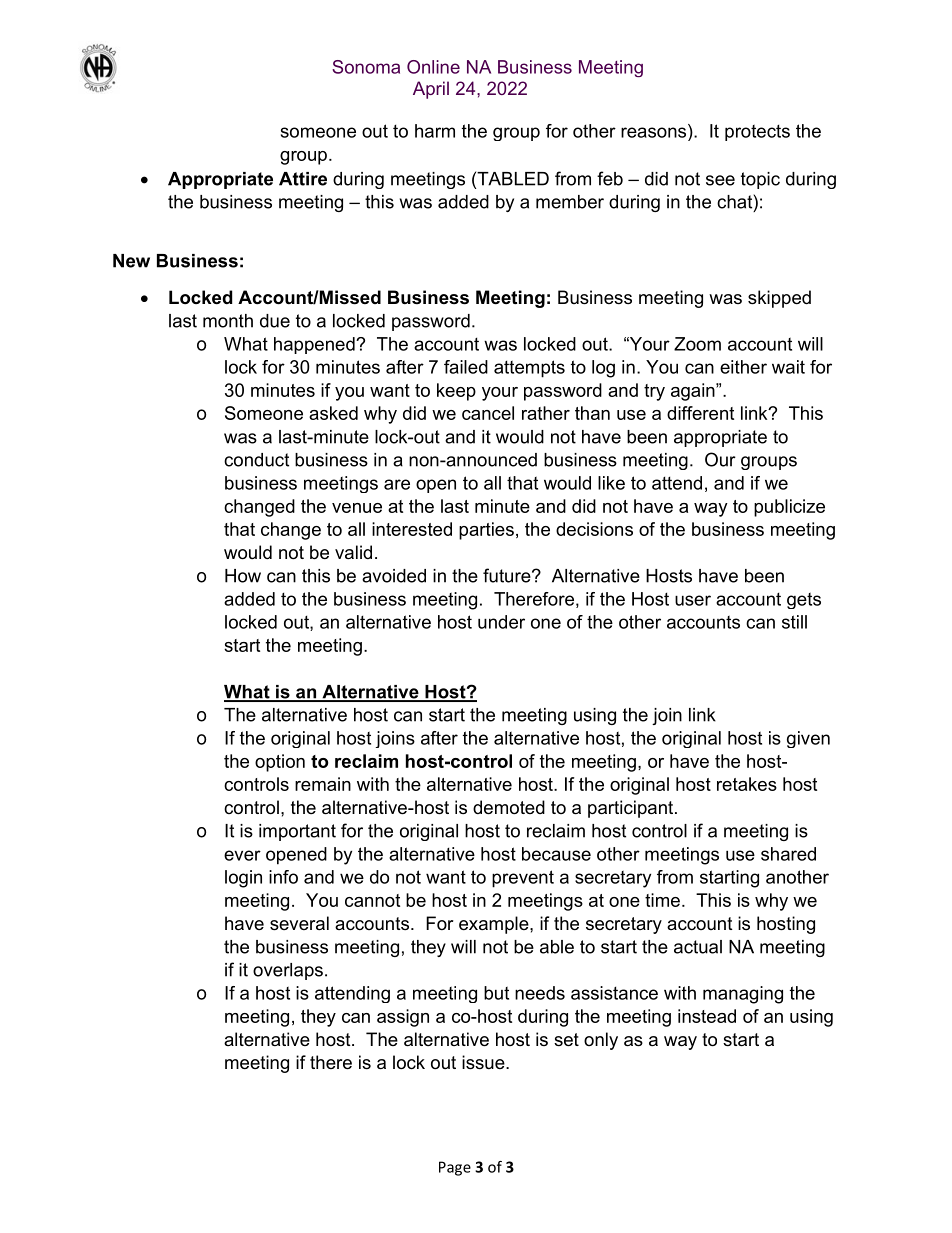 This page has width=952, height=1233. Describe the element at coordinates (501, 622) in the page. I see `under` at that location.
